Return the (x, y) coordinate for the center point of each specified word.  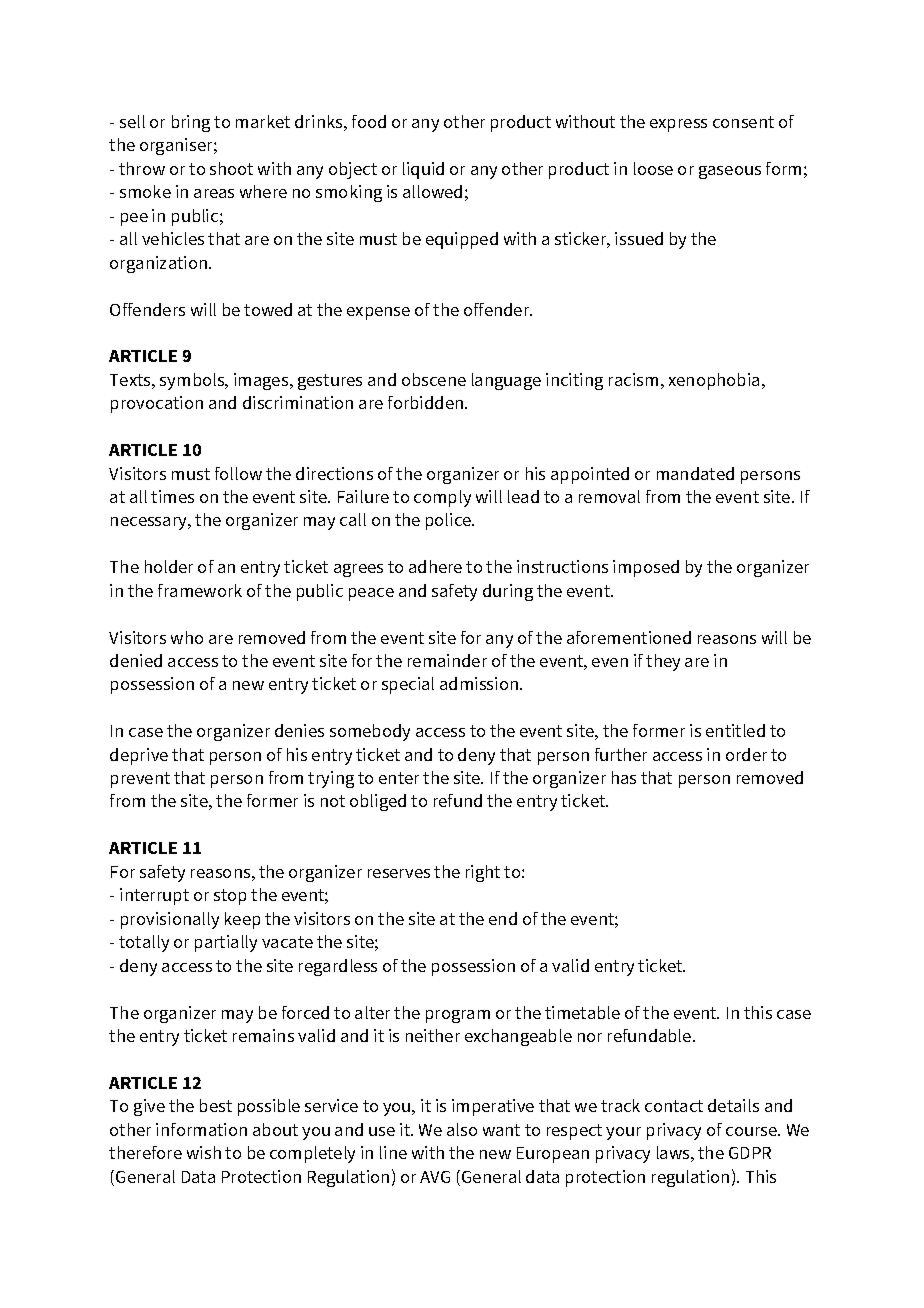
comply (442, 498)
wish (204, 1152)
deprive (139, 756)
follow (238, 473)
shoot (231, 168)
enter (399, 778)
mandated (695, 473)
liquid (423, 170)
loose (653, 168)
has (624, 777)
